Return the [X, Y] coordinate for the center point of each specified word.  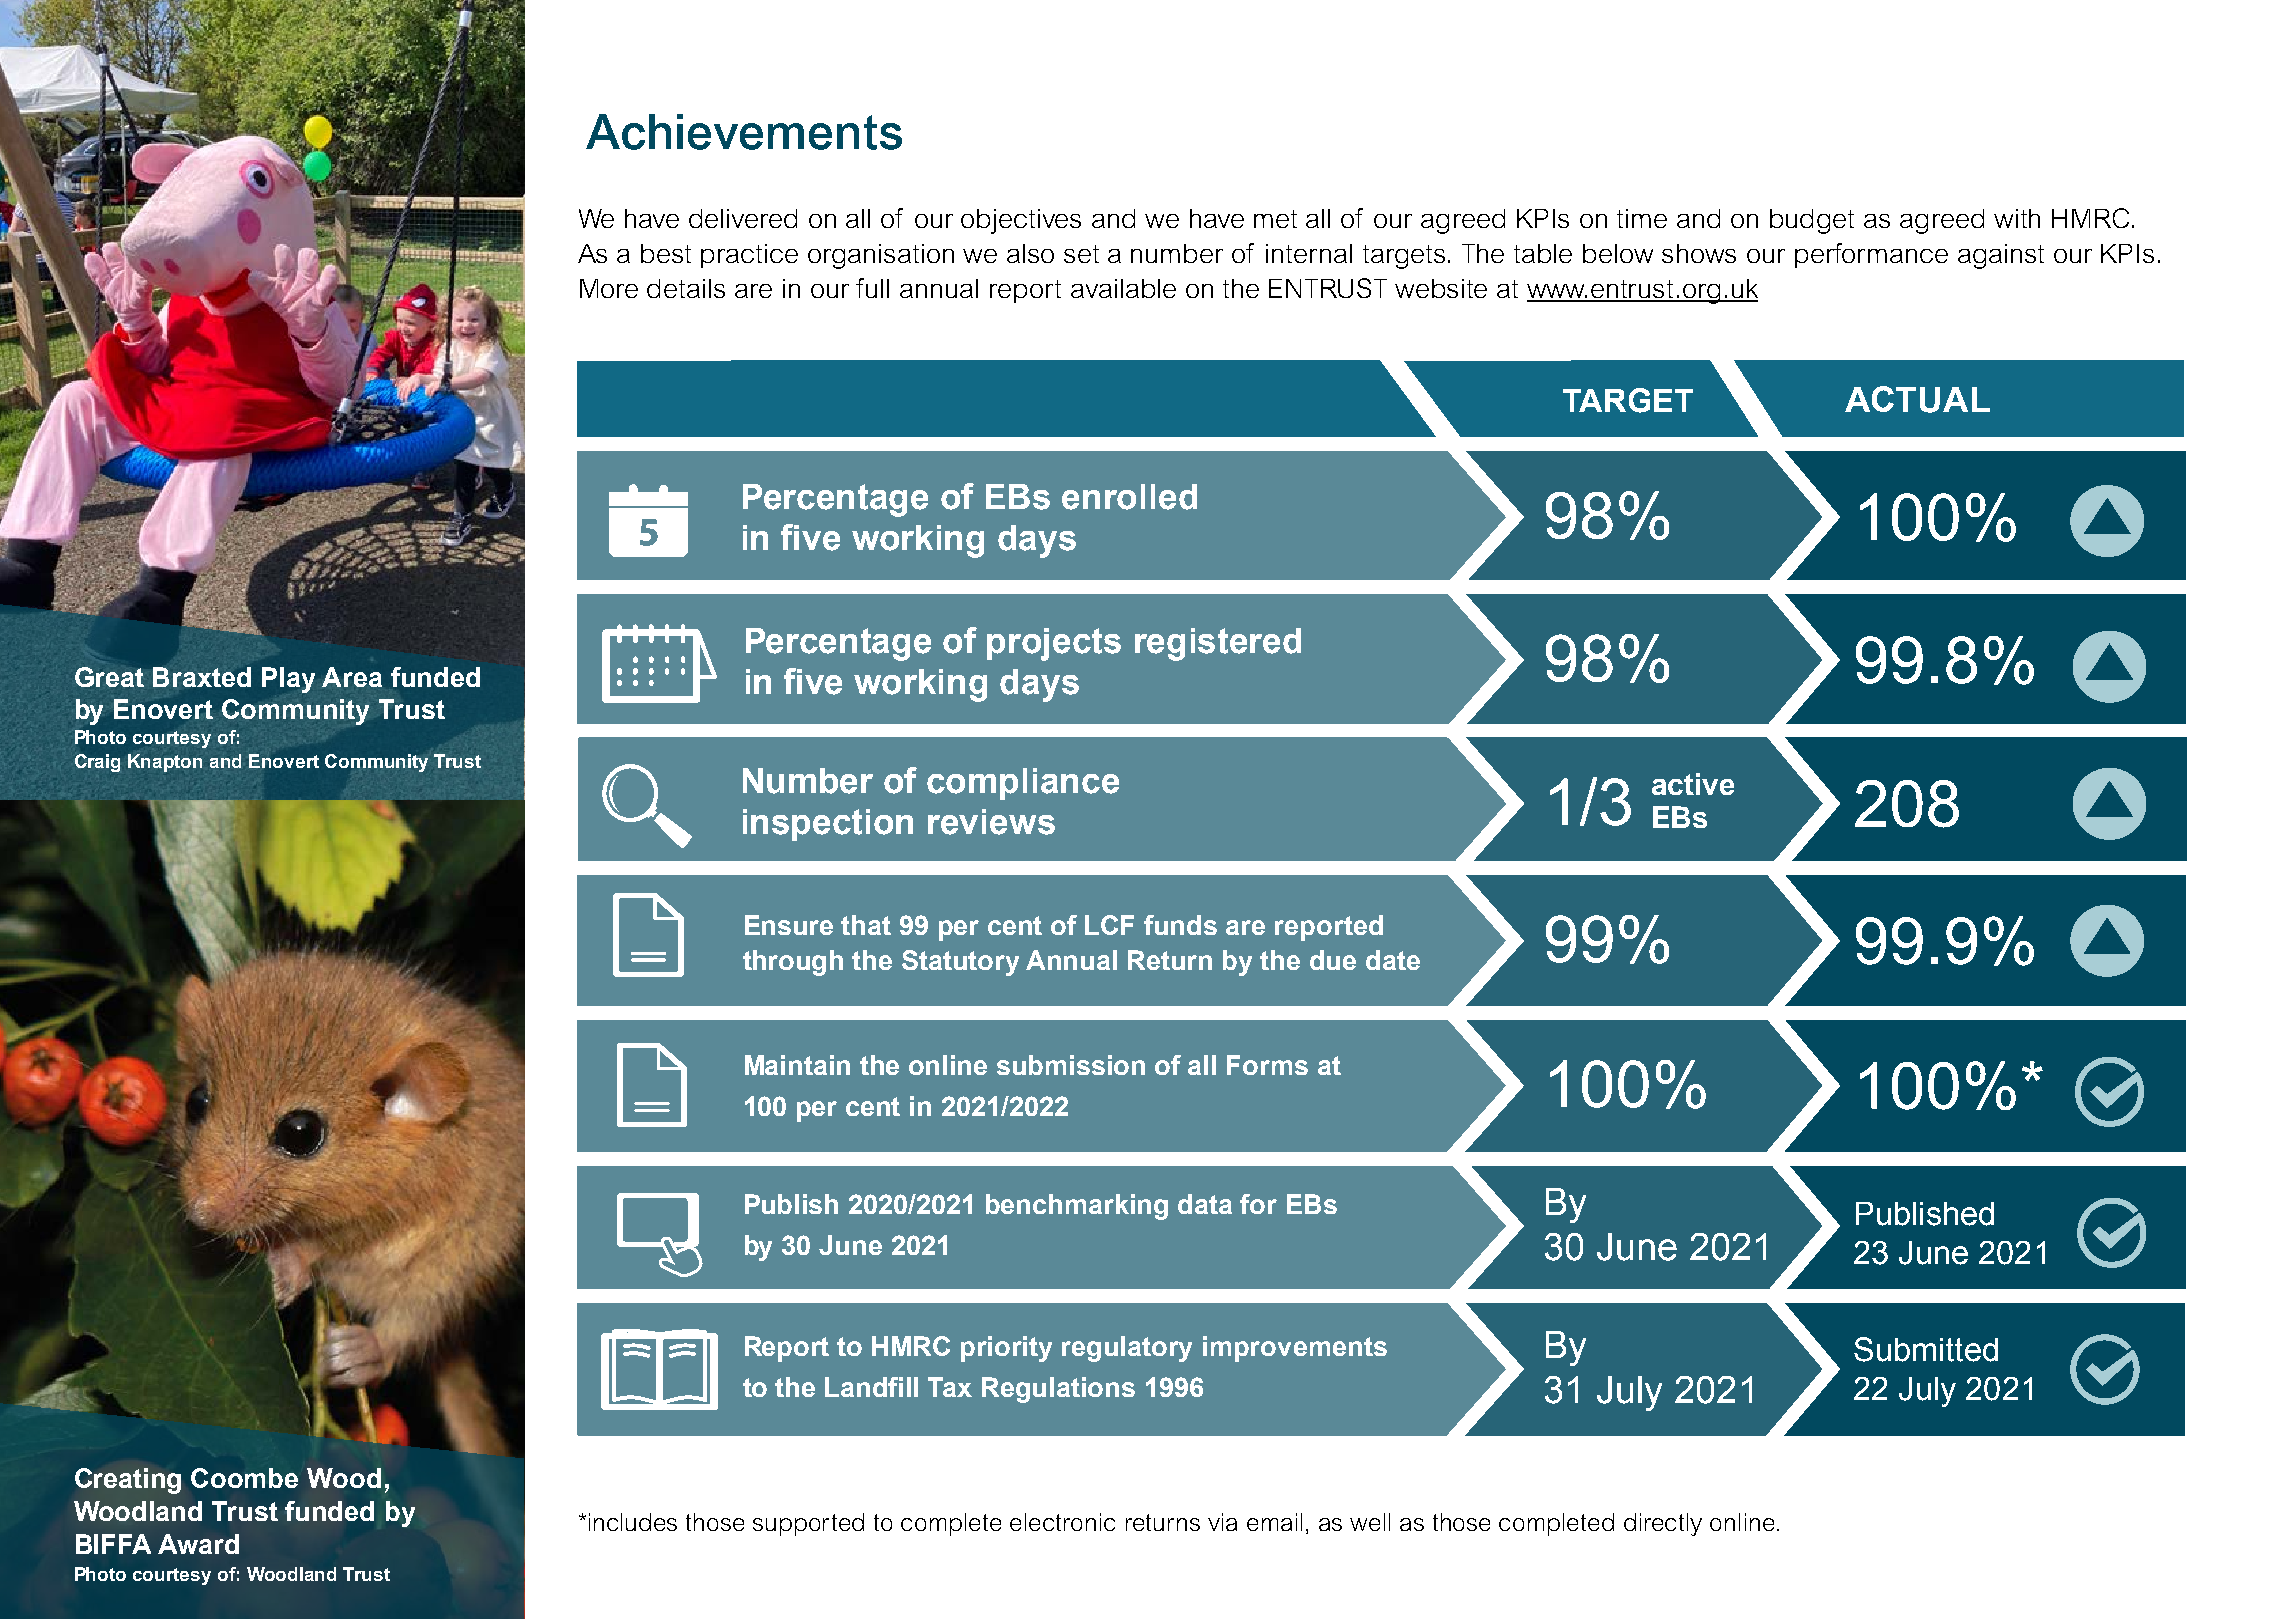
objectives [1021, 221]
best [666, 253]
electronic [1062, 1522]
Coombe [244, 1478]
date [1393, 960]
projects [1054, 644]
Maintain [797, 1065]
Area [352, 677]
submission [1071, 1065]
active [1693, 784]
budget [1812, 221]
